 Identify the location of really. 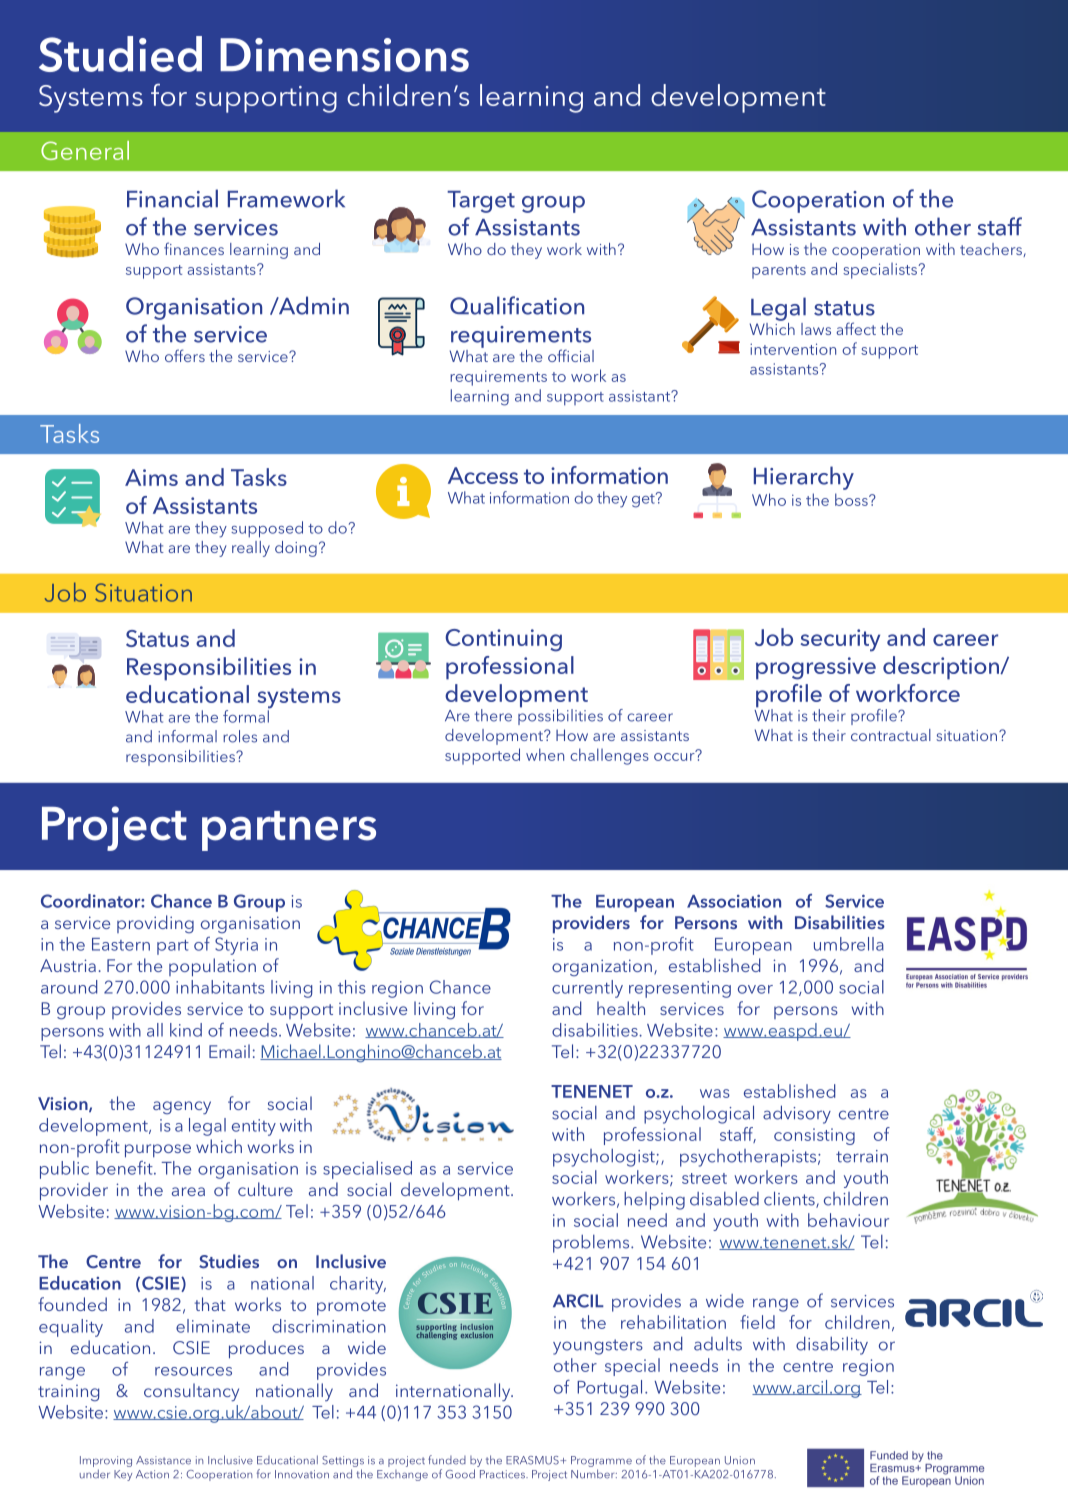
(251, 549).
